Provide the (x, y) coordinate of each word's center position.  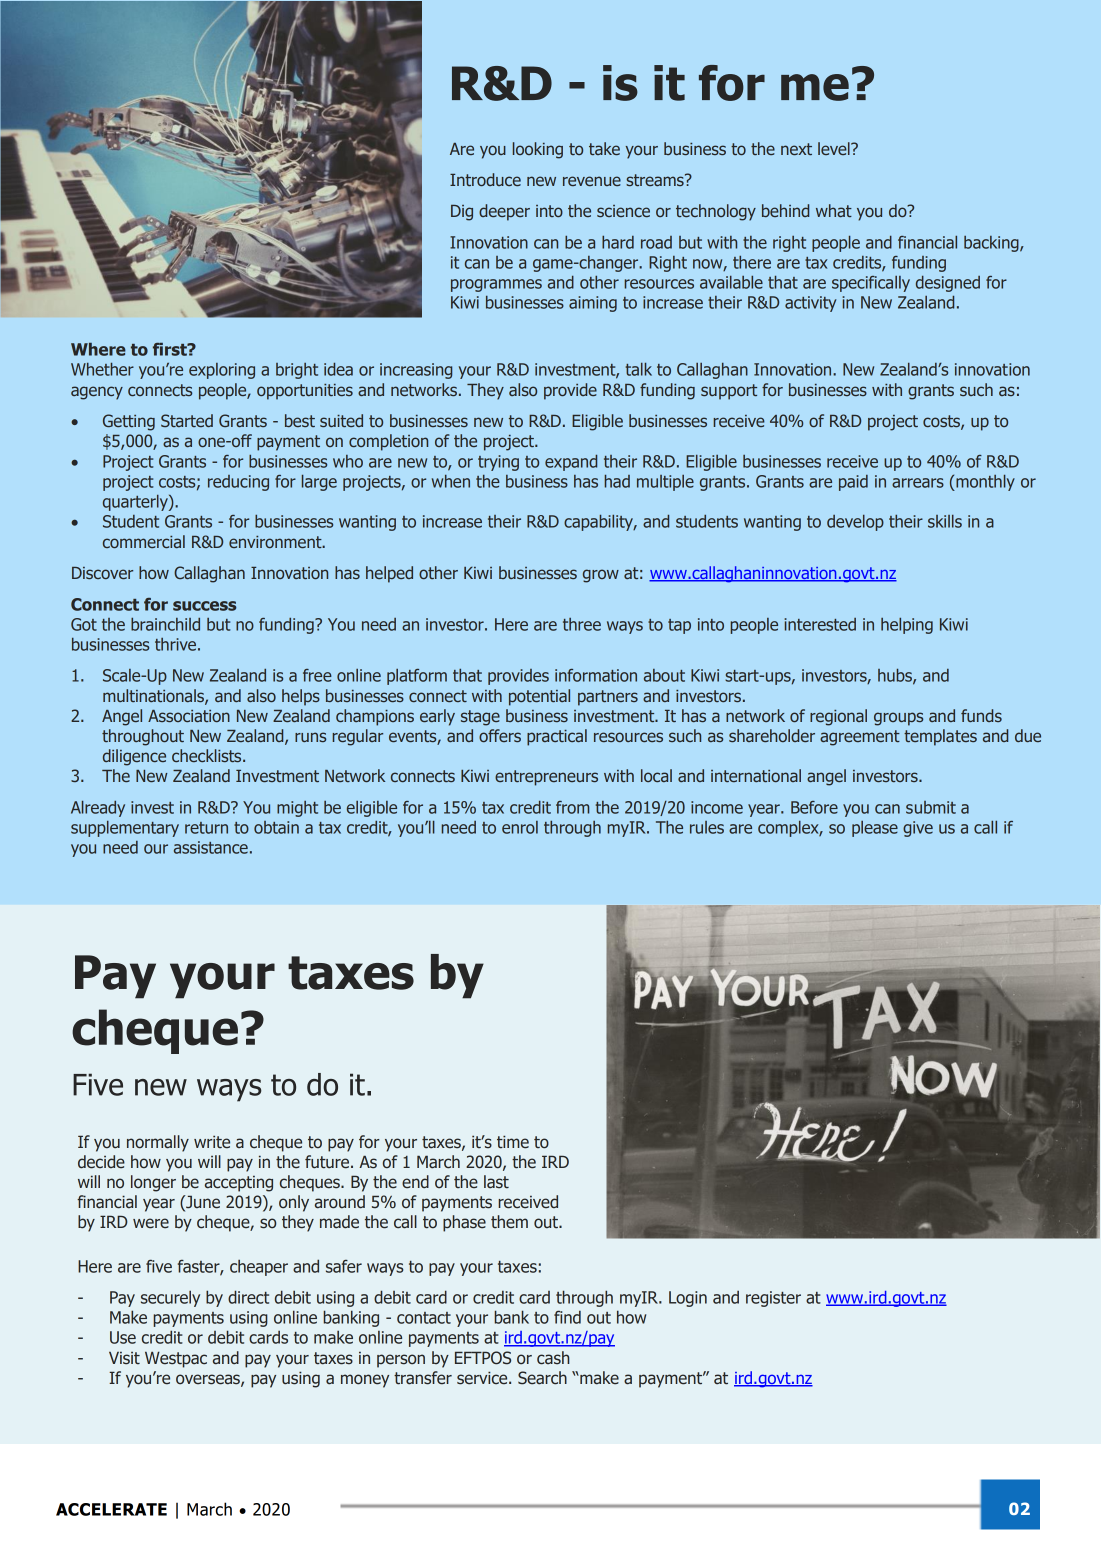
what (834, 210)
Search (542, 1378)
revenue (592, 181)
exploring (222, 371)
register (773, 1299)
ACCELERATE (111, 1509)
